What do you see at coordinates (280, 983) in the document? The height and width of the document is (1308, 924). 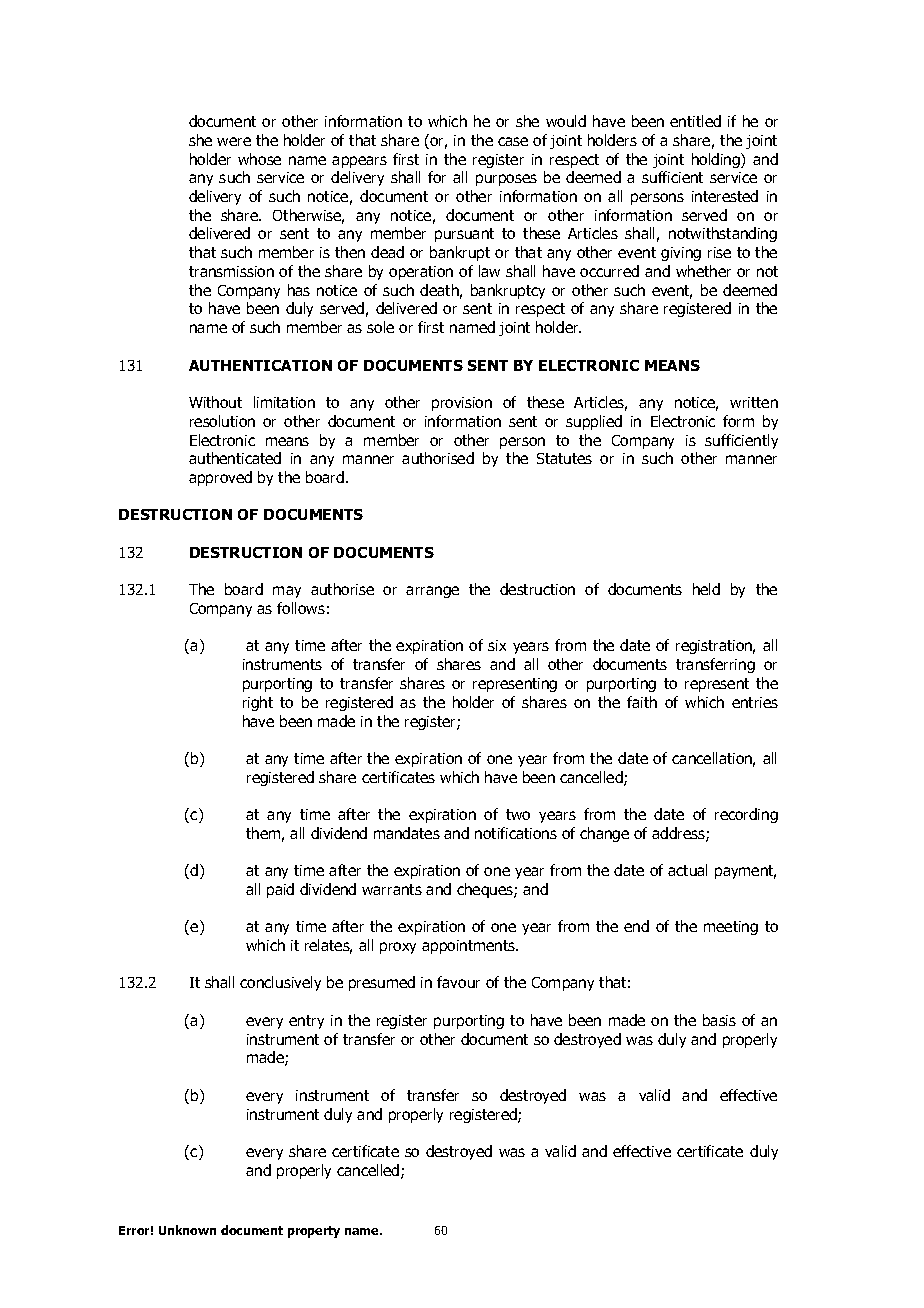 I see `conclusively` at bounding box center [280, 983].
